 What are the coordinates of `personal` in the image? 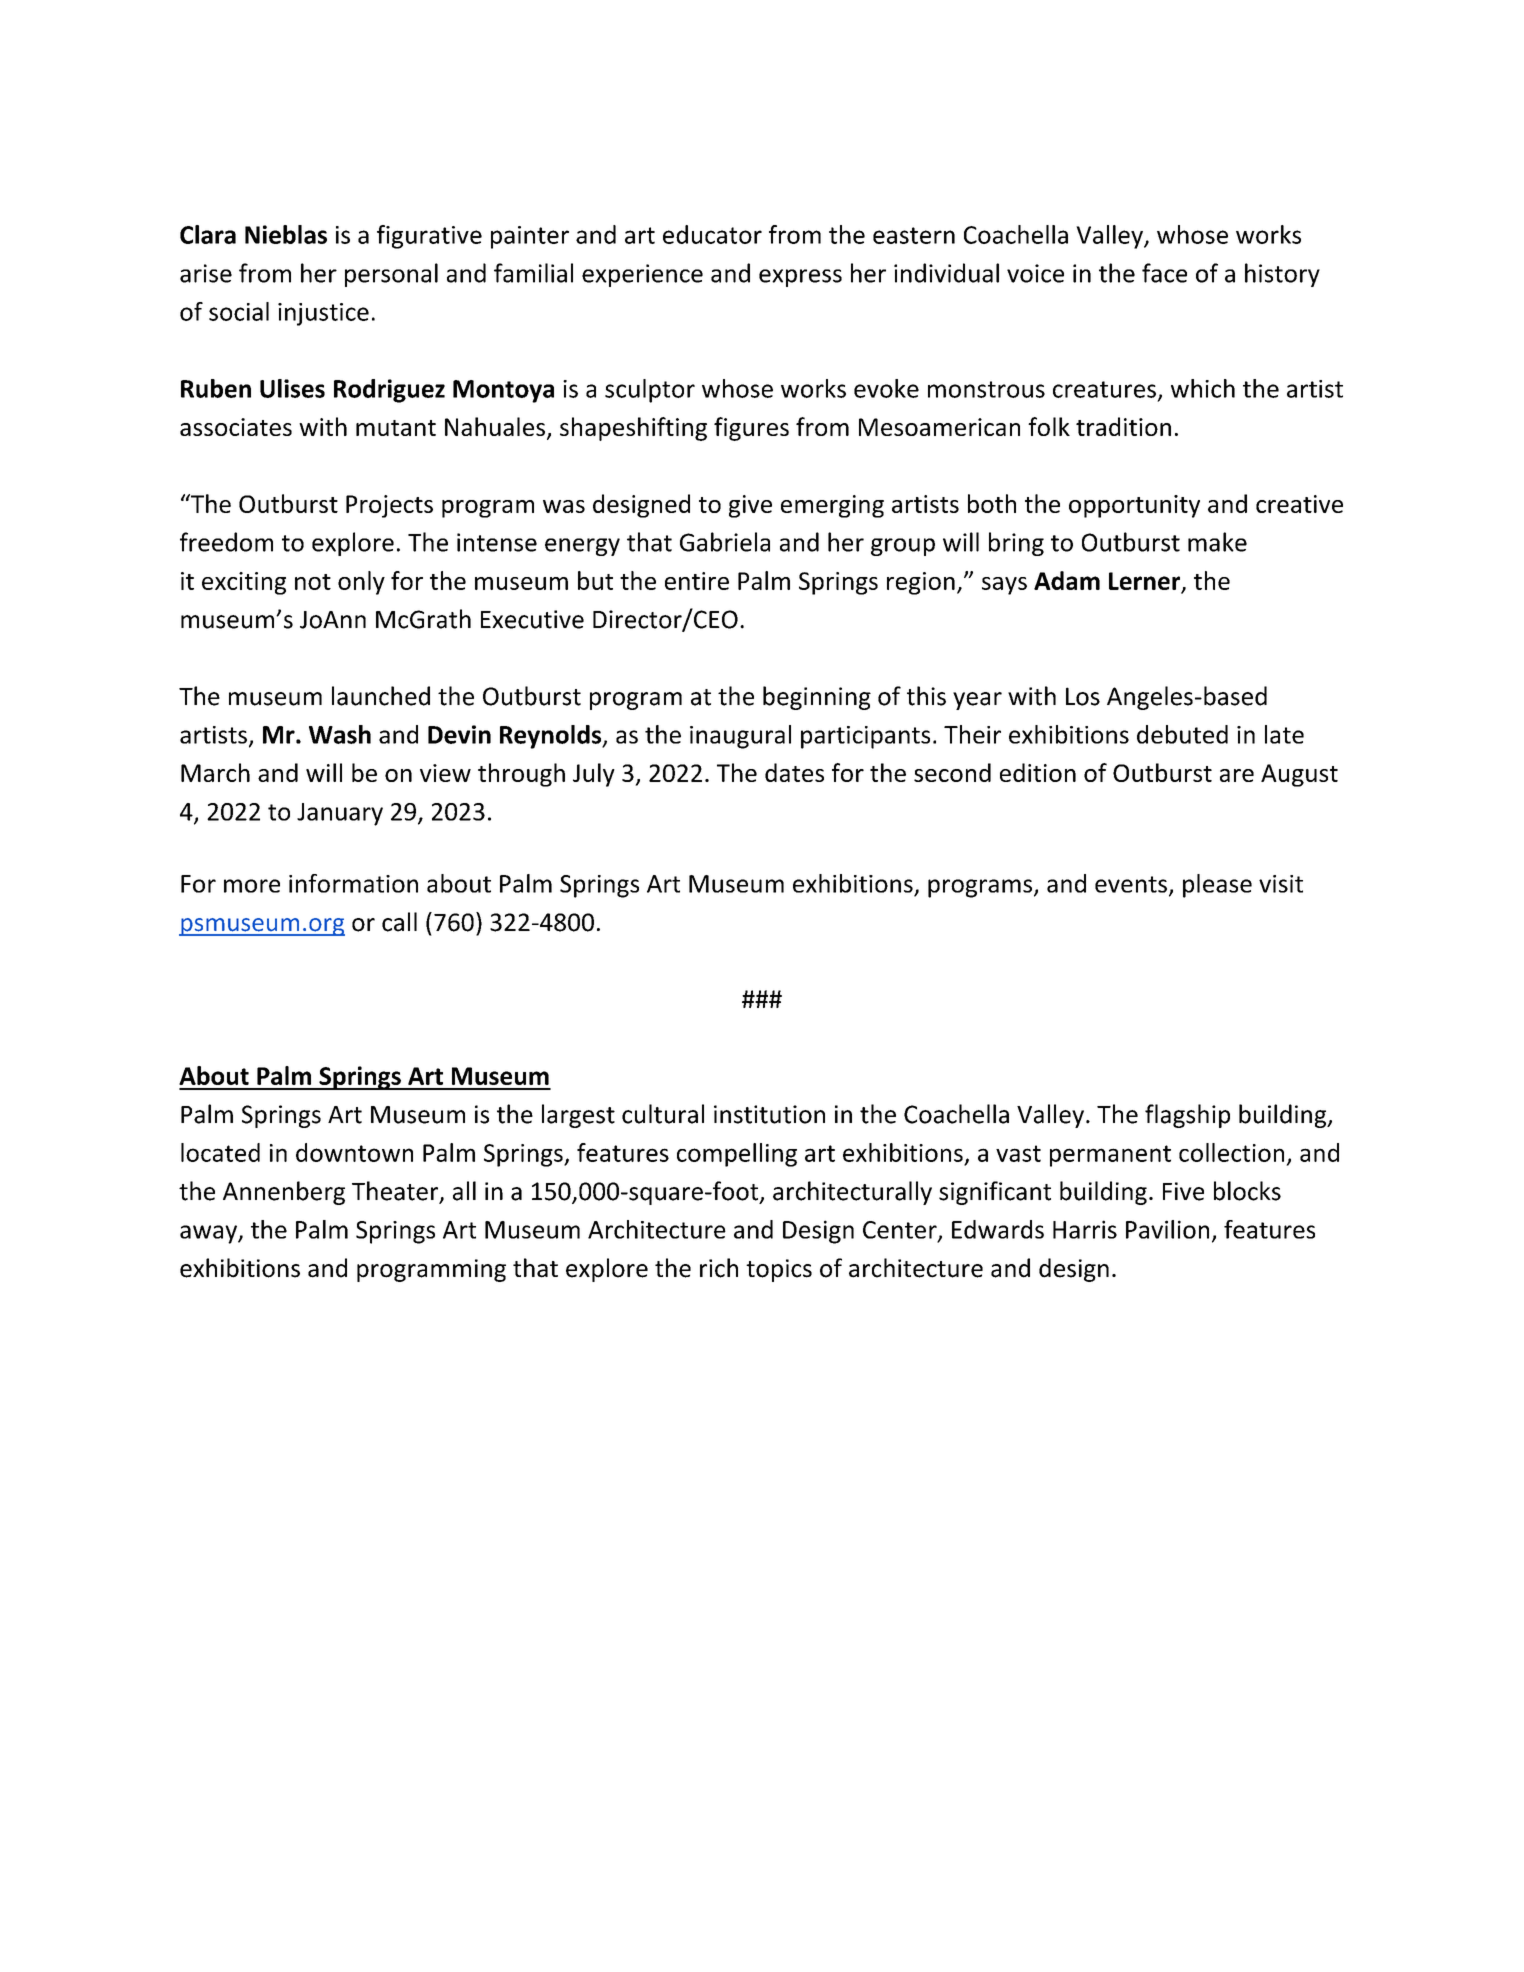 It's located at (391, 275).
